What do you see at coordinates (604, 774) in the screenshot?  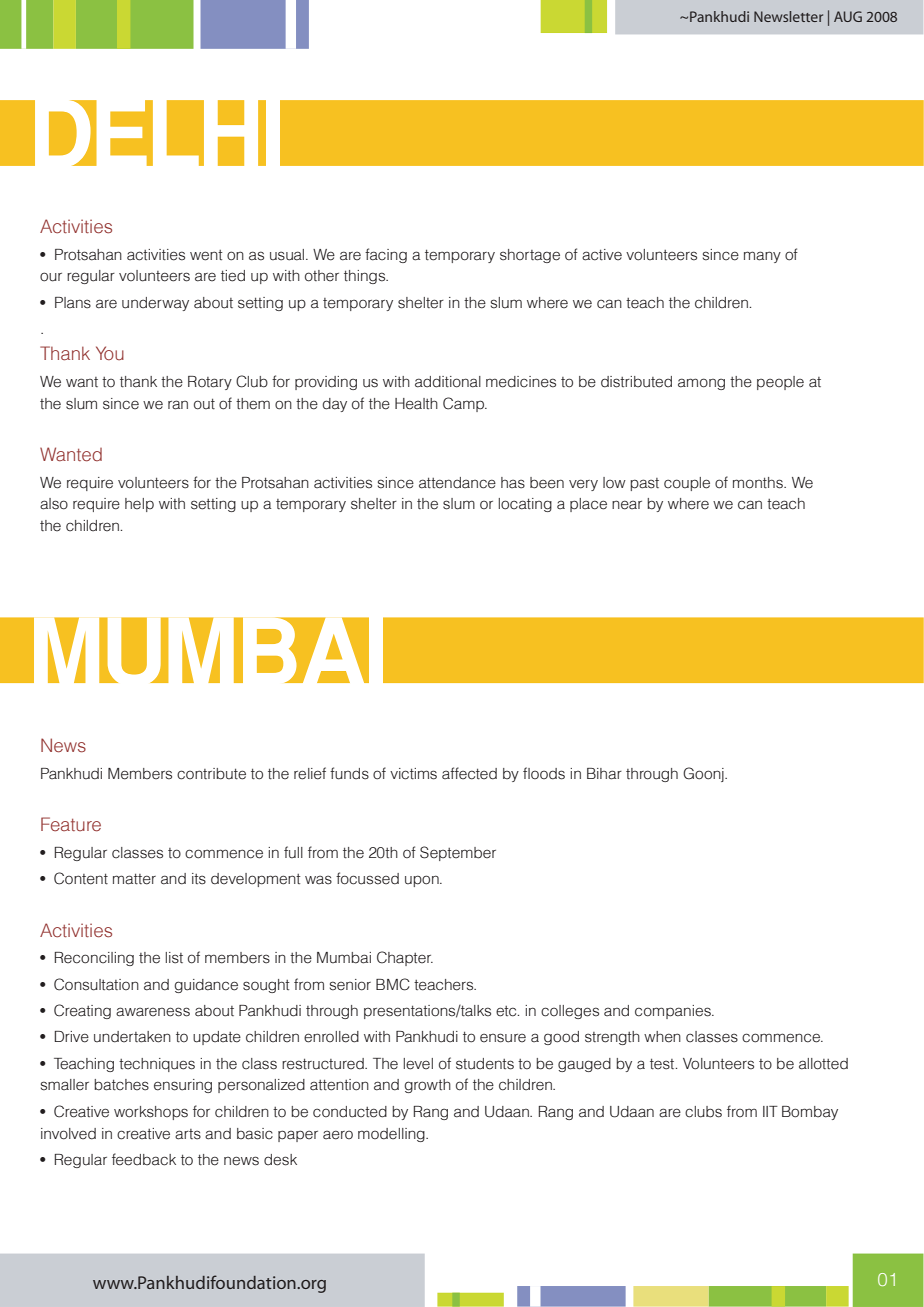 I see `Bihar` at bounding box center [604, 774].
